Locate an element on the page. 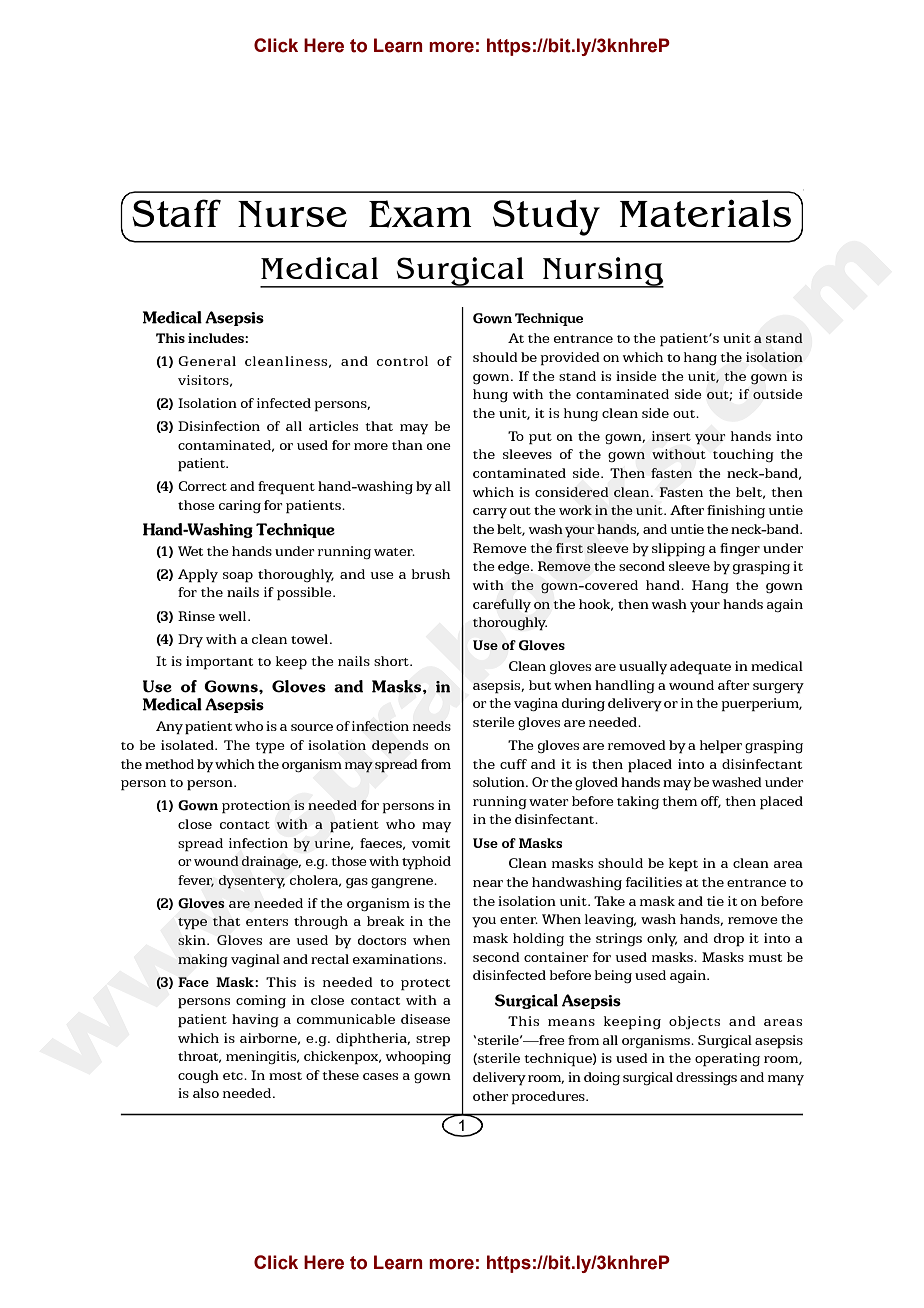 This document has width=924, height=1308. important is located at coordinates (219, 662).
